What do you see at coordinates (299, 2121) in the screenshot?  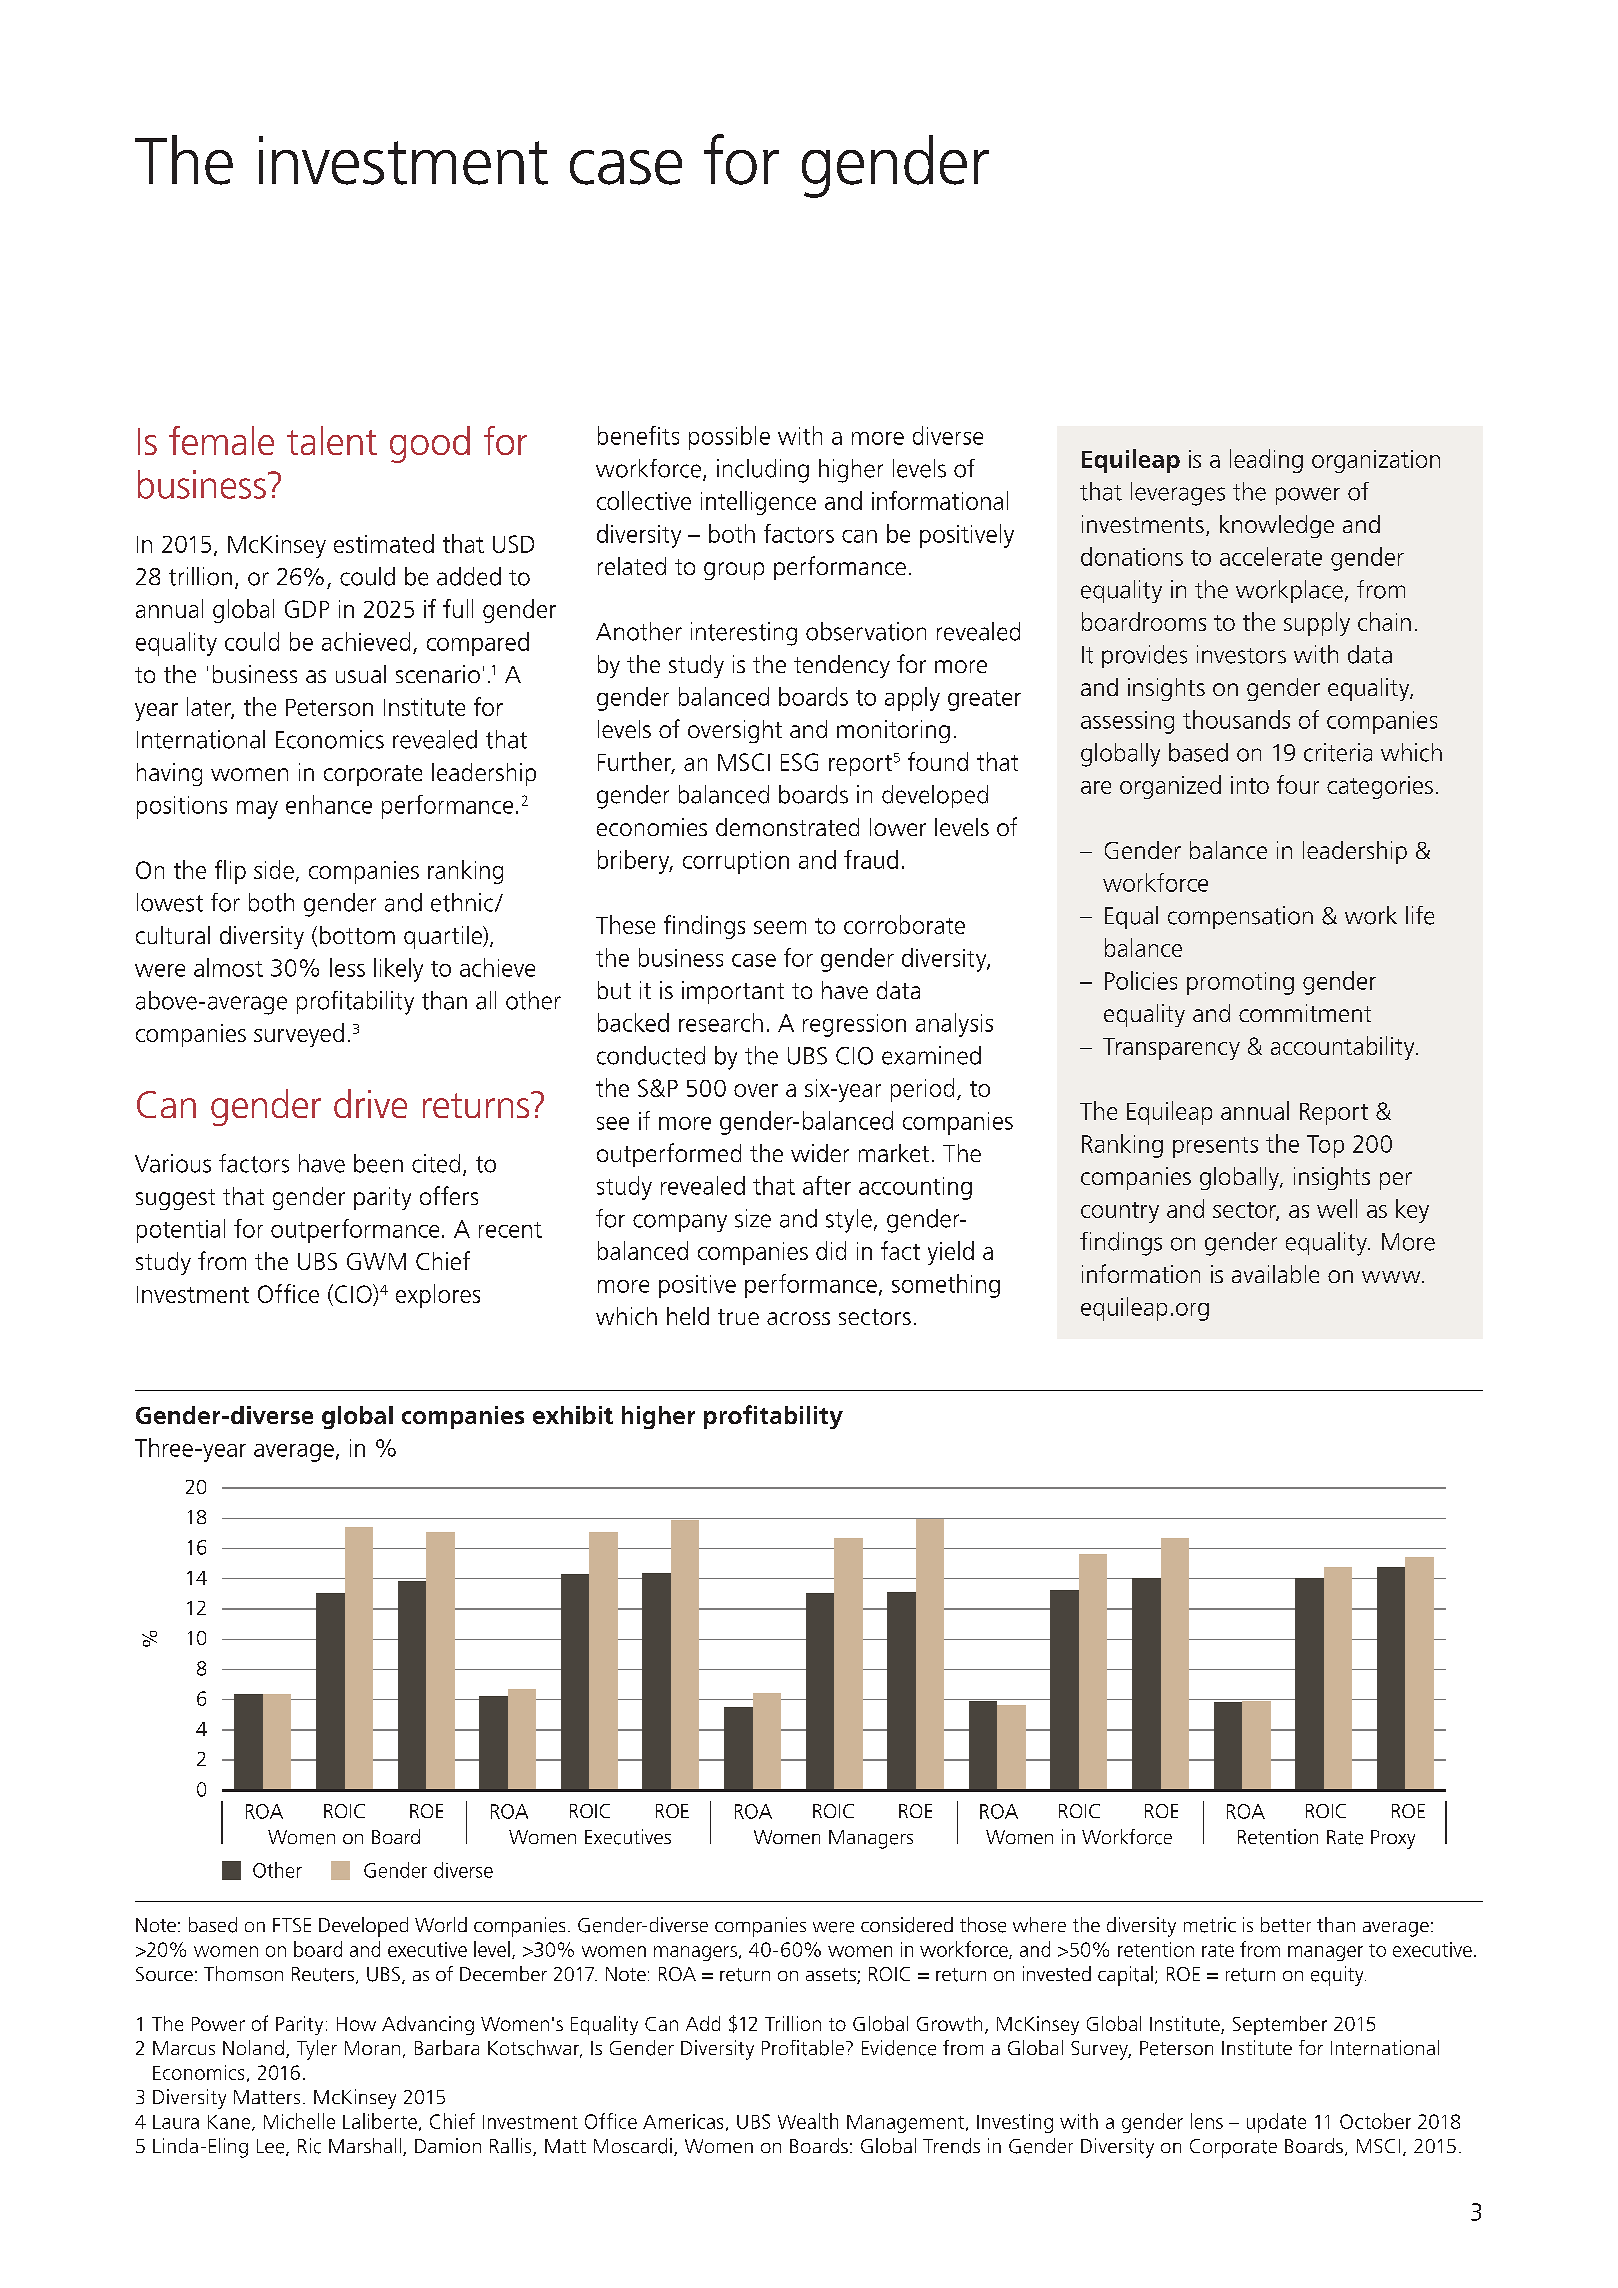 I see `Michelle` at bounding box center [299, 2121].
